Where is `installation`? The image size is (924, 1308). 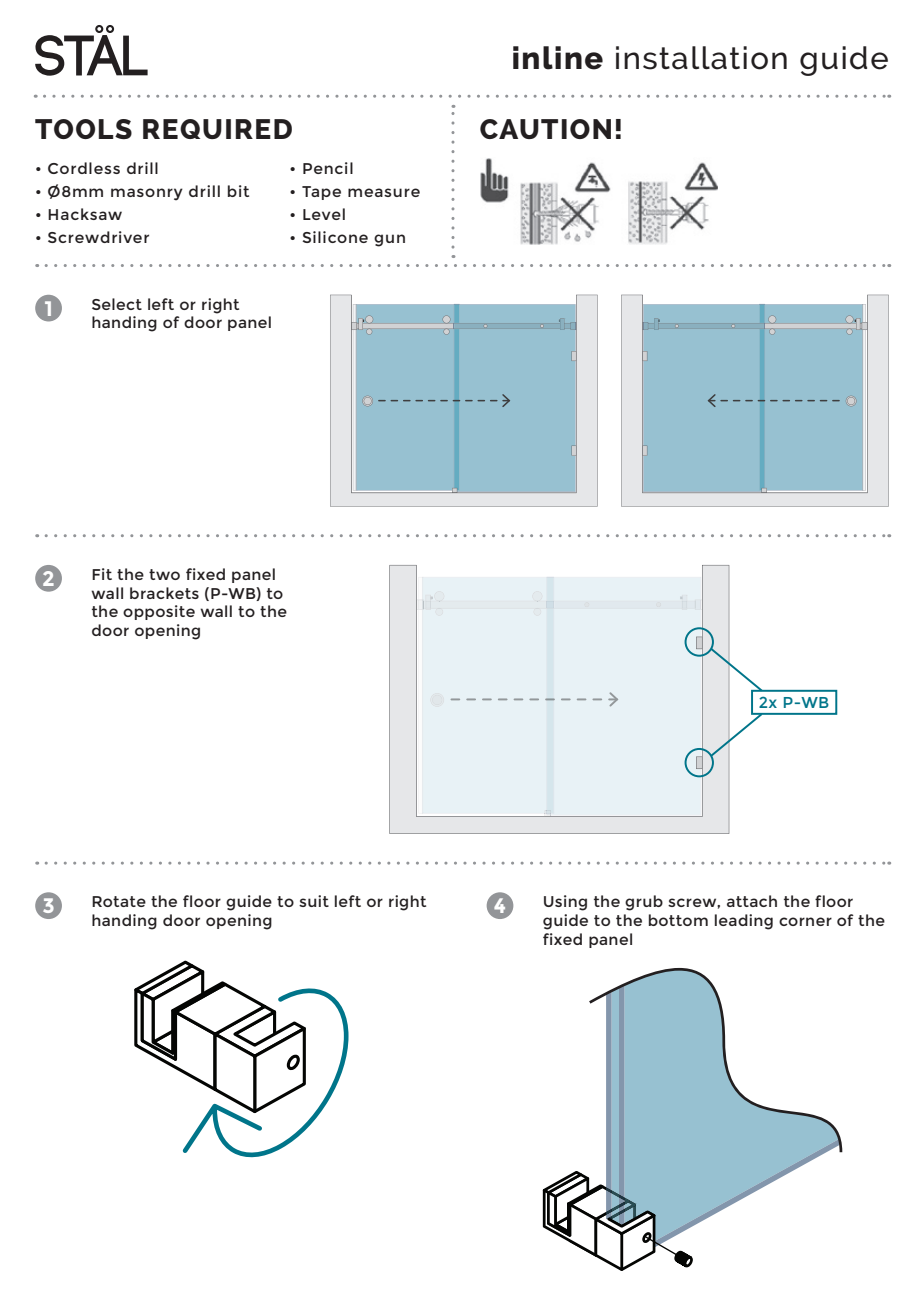
installation is located at coordinates (701, 58).
